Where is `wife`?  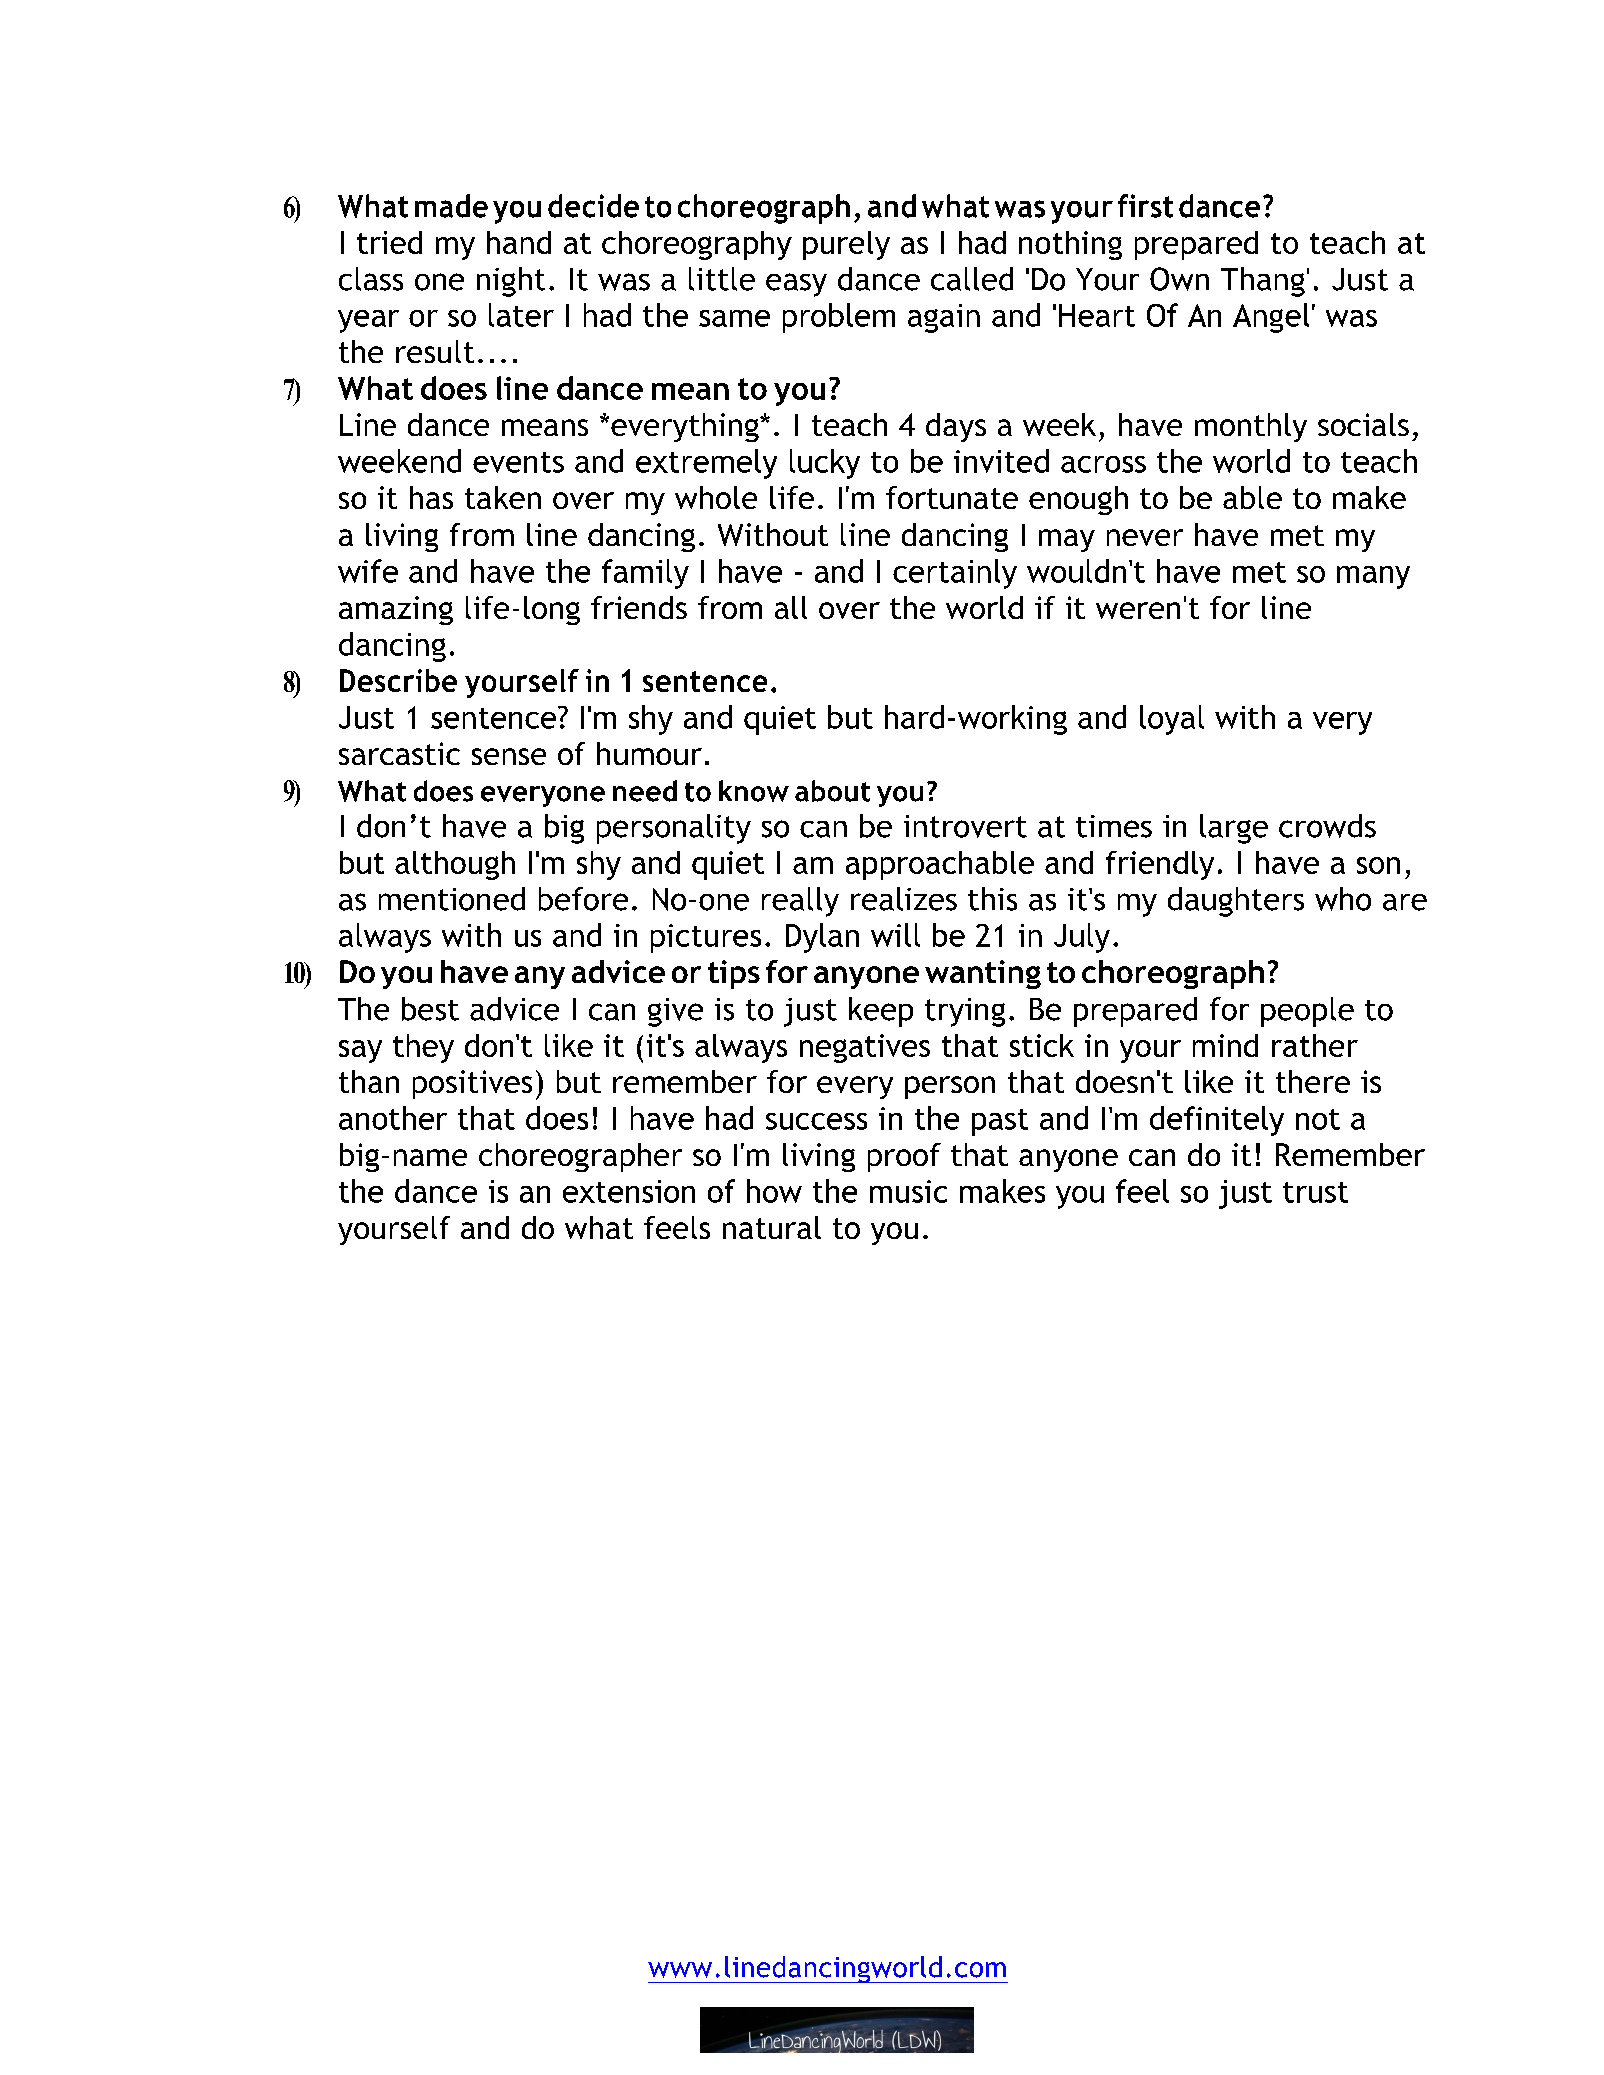 wife is located at coordinates (368, 571).
